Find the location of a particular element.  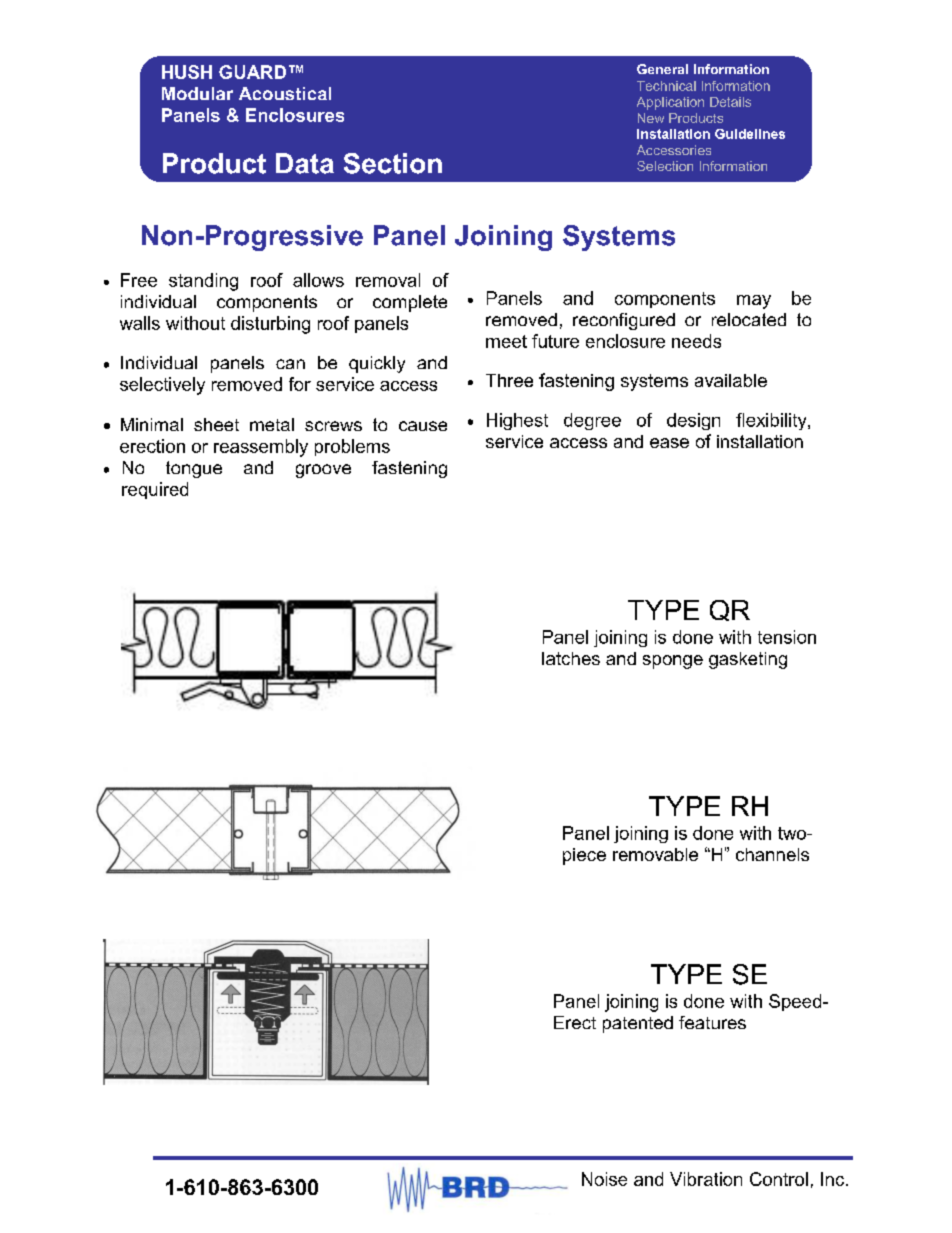

Modular is located at coordinates (197, 93).
